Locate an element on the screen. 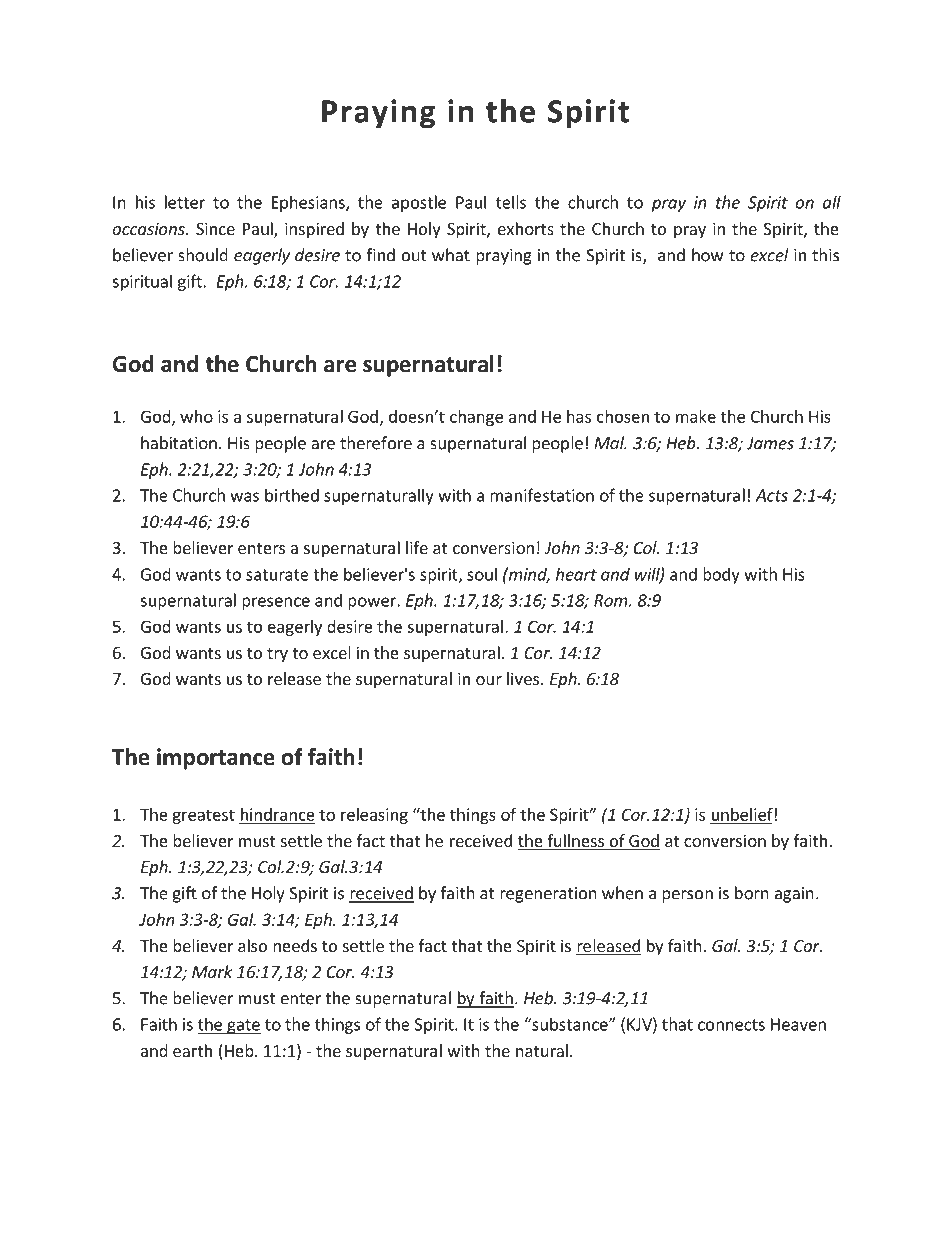 This screenshot has width=952, height=1233. our is located at coordinates (489, 680).
